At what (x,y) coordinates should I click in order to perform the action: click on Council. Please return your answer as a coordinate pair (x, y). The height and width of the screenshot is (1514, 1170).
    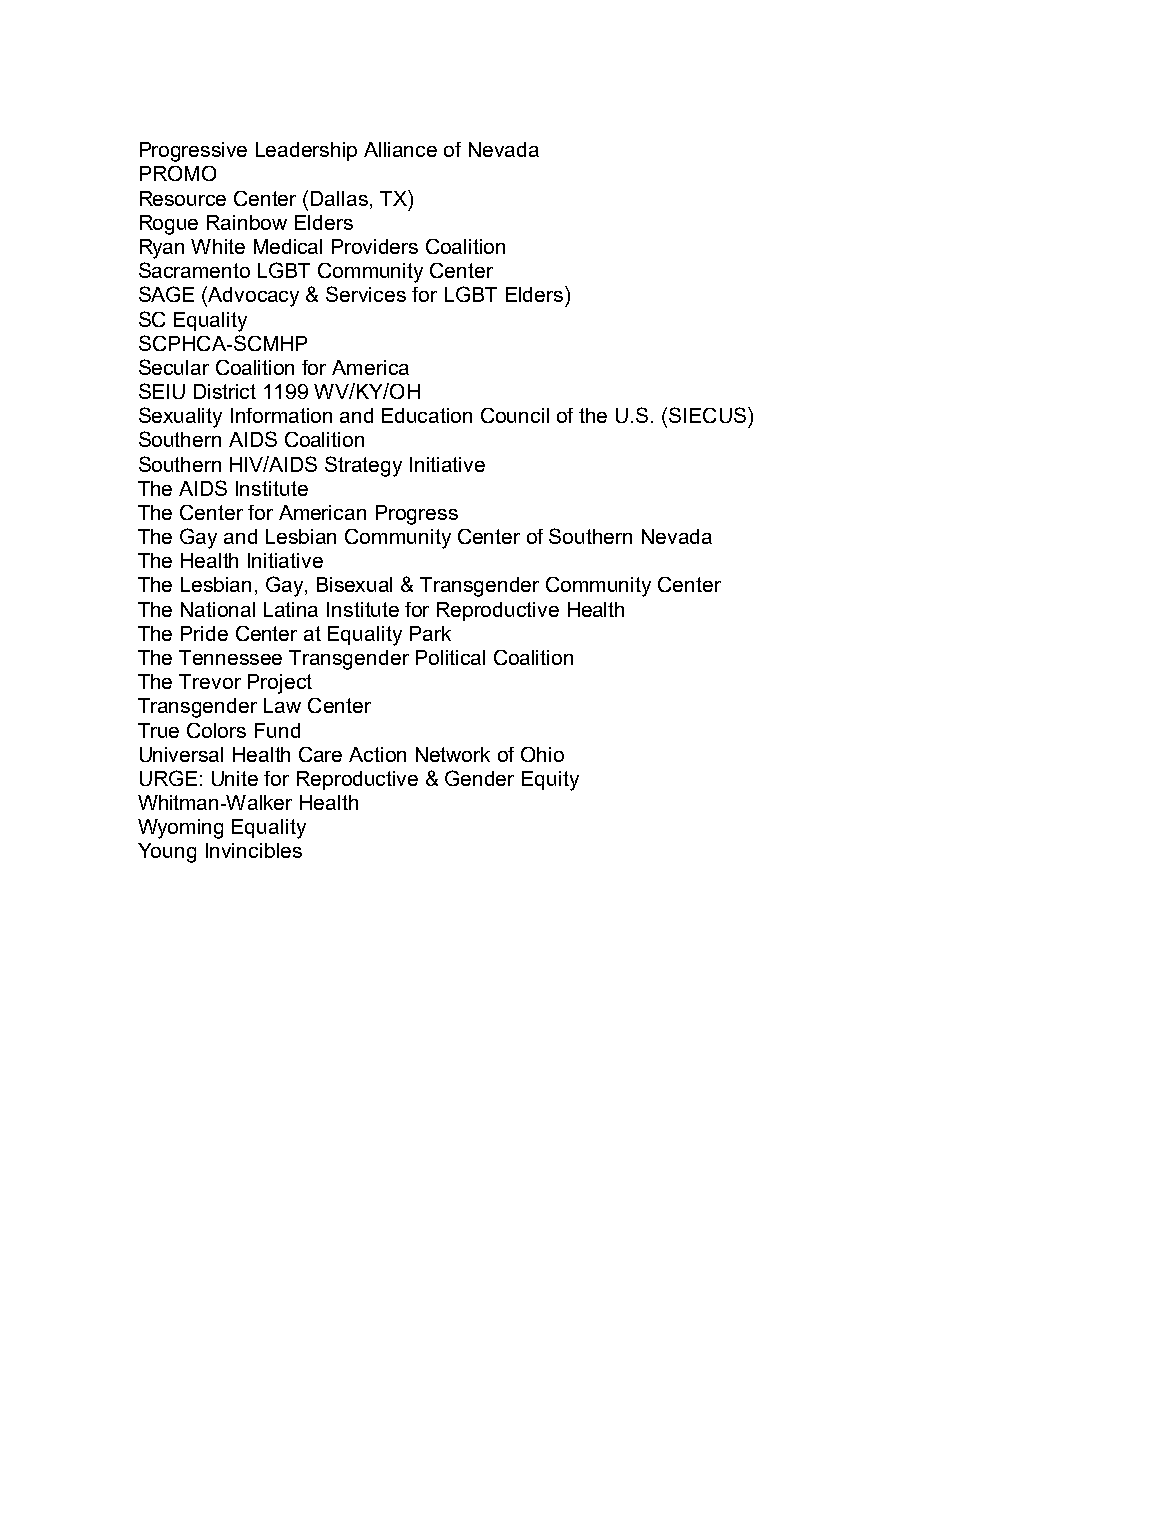
    Looking at the image, I should click on (515, 415).
